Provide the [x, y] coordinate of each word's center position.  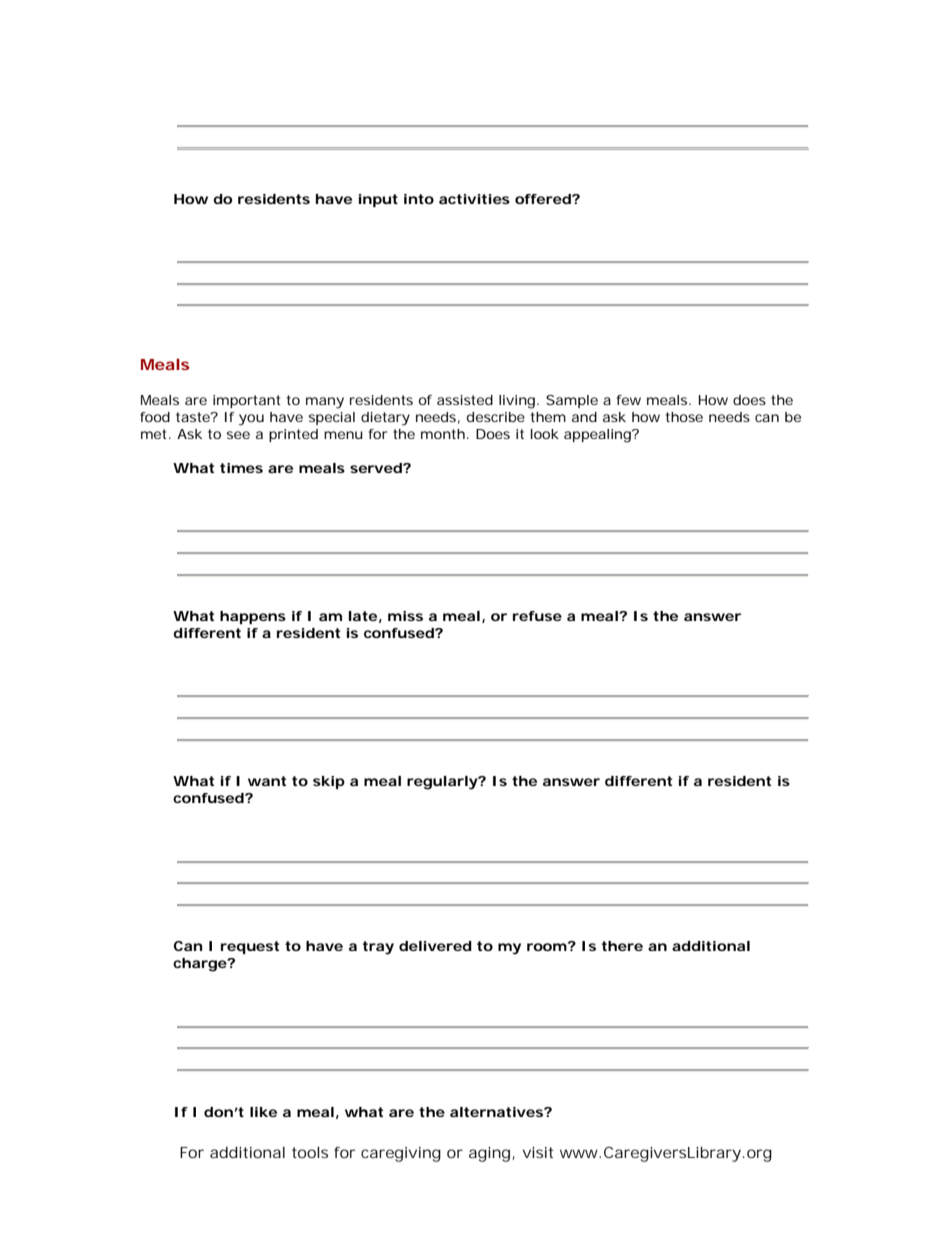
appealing [599, 436]
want [267, 781]
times [241, 468]
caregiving [401, 1154]
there [622, 946]
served [376, 468]
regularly [443, 783]
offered [544, 199]
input [378, 200]
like [263, 1112]
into [419, 199]
